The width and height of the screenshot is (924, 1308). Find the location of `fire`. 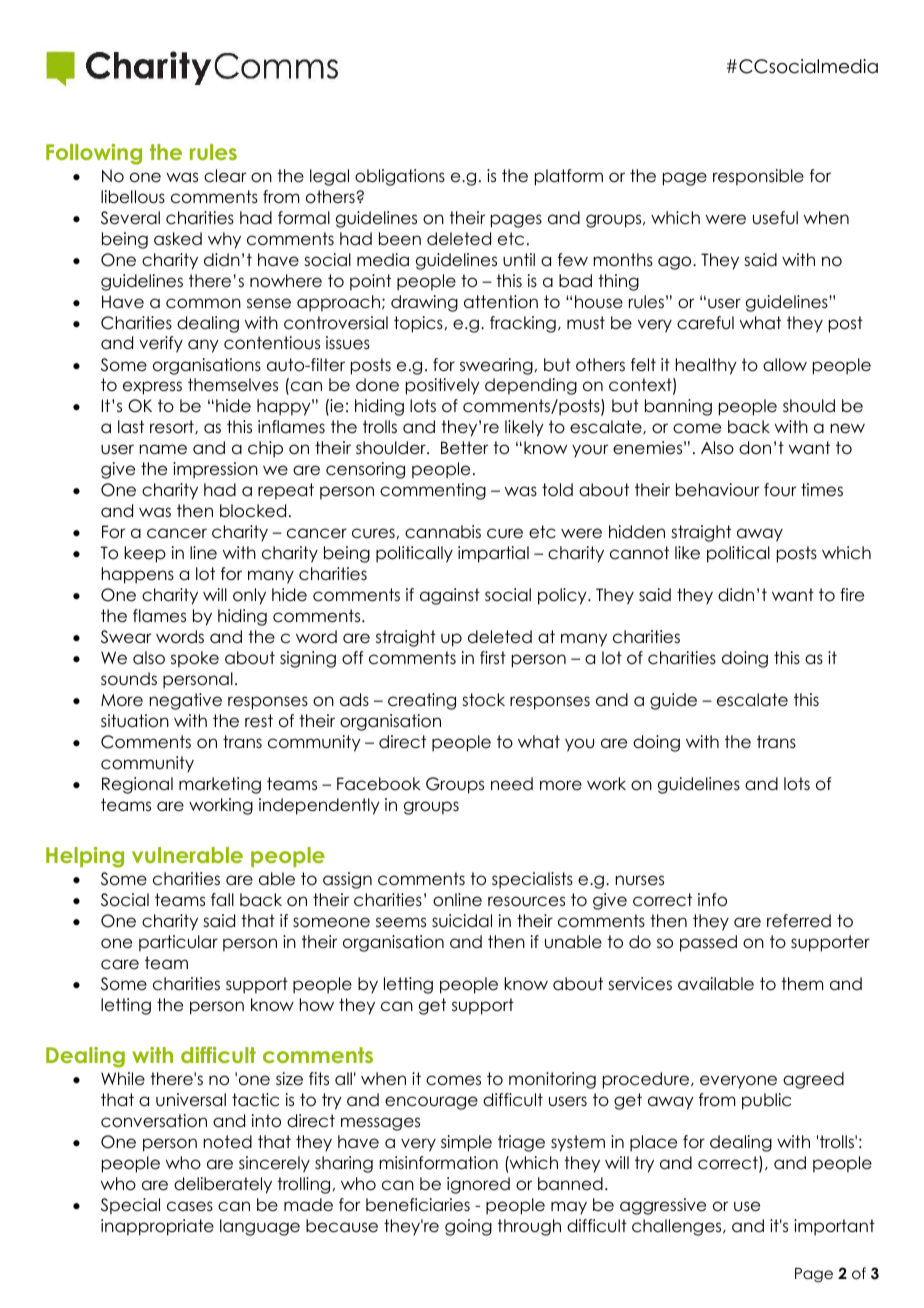

fire is located at coordinates (852, 595).
